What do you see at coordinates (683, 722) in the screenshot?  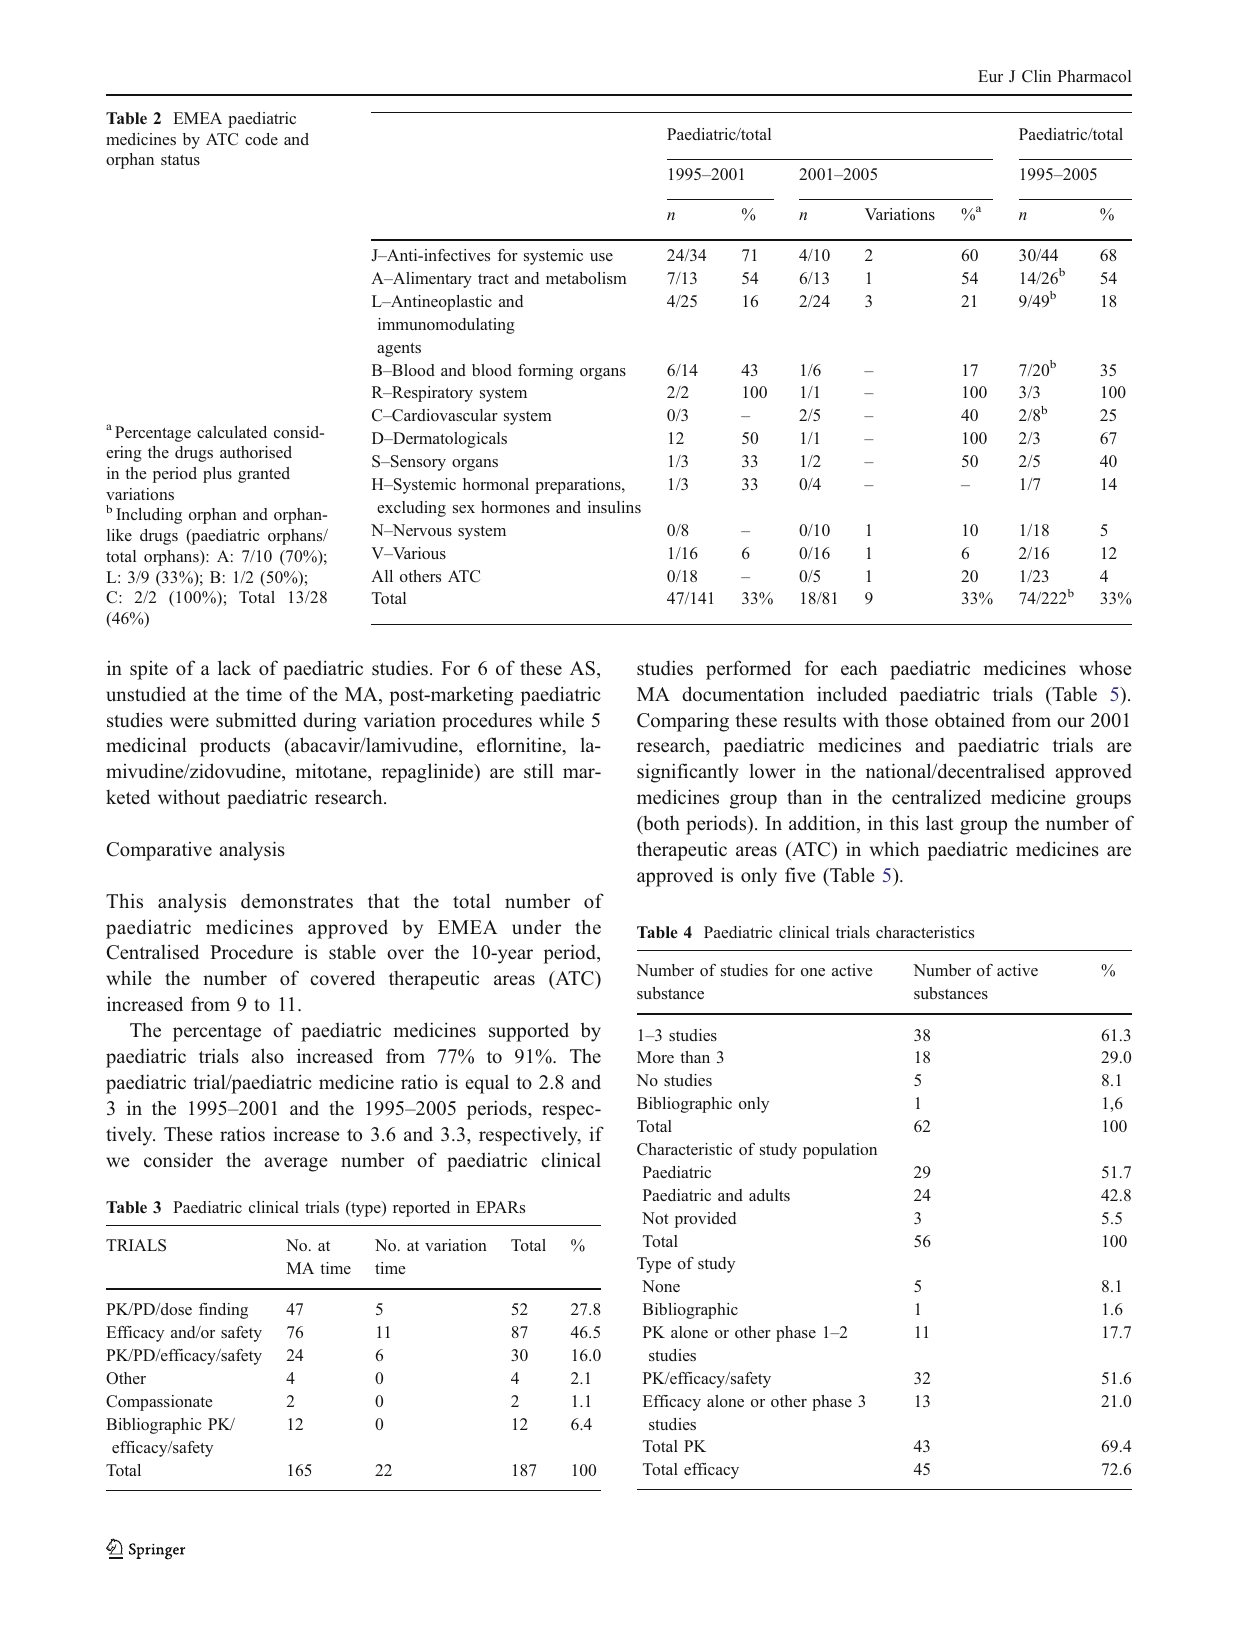 I see `Comparing` at bounding box center [683, 722].
